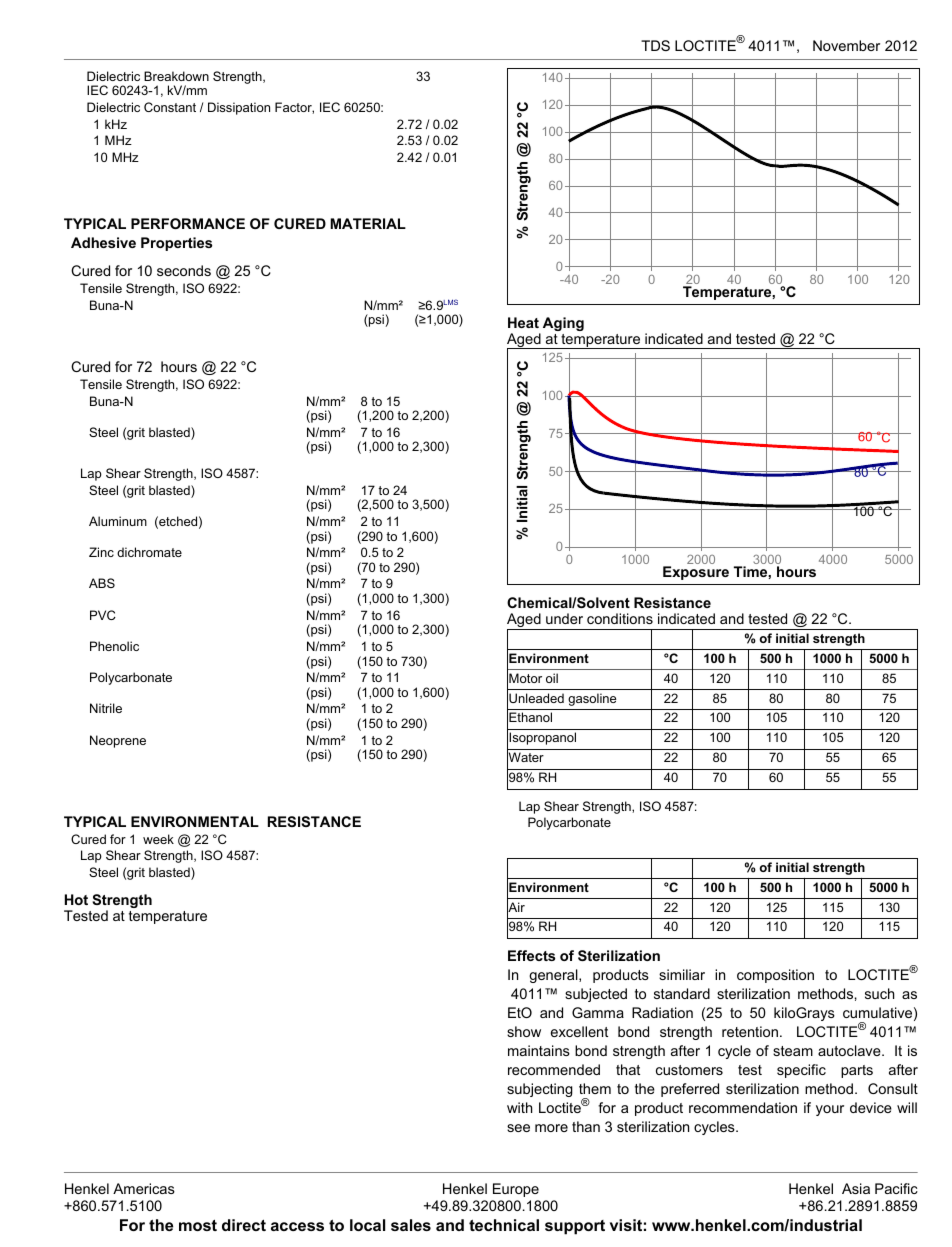  I want to click on Asia, so click(856, 1188).
